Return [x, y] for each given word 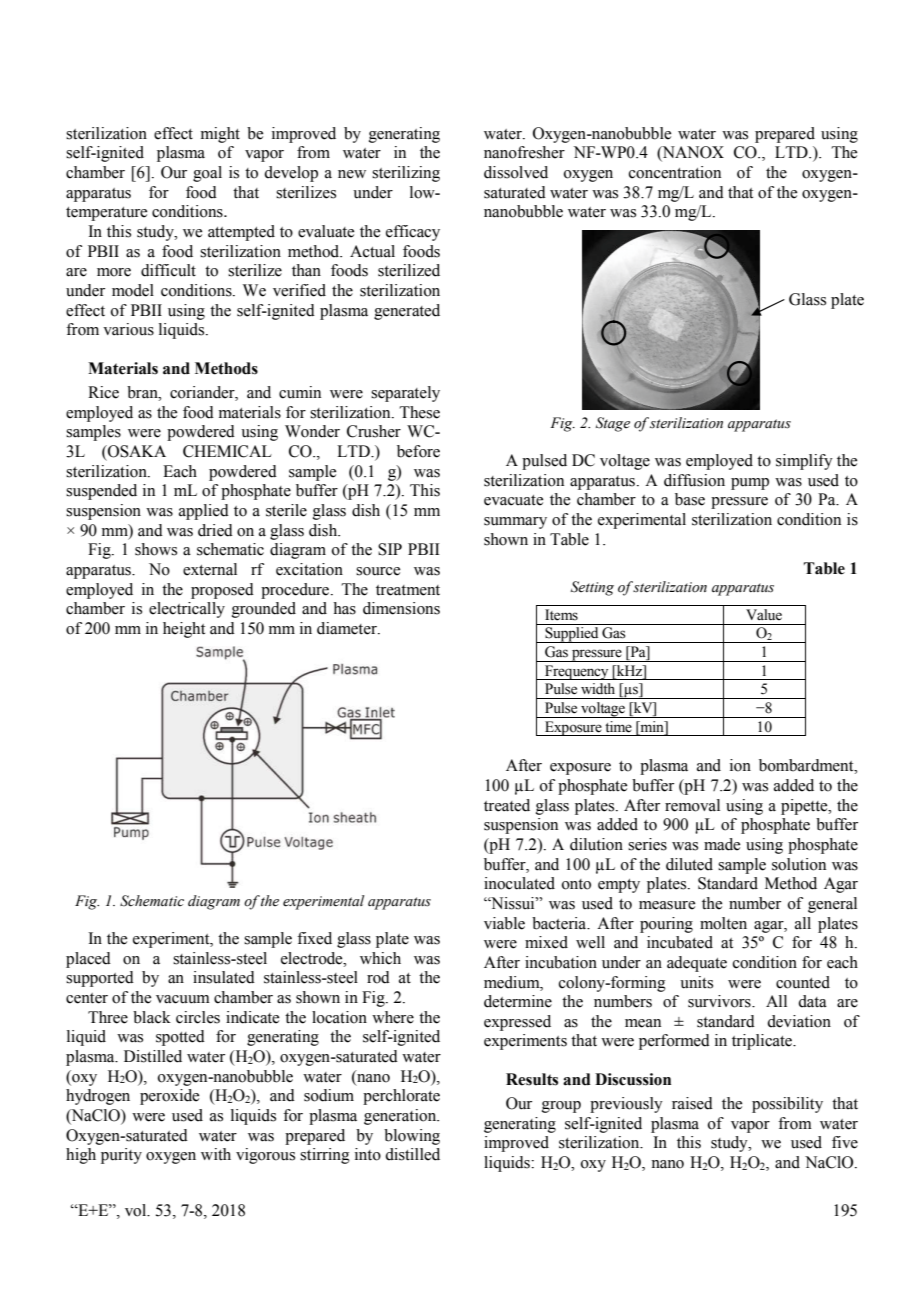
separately [405, 394]
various [128, 329]
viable [504, 923]
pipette [805, 807]
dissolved [516, 172]
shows [156, 549]
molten [723, 923]
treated [507, 805]
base [690, 499]
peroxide [169, 1097]
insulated [224, 977]
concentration [675, 172]
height [184, 630]
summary [515, 523]
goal [207, 174]
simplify [804, 462]
